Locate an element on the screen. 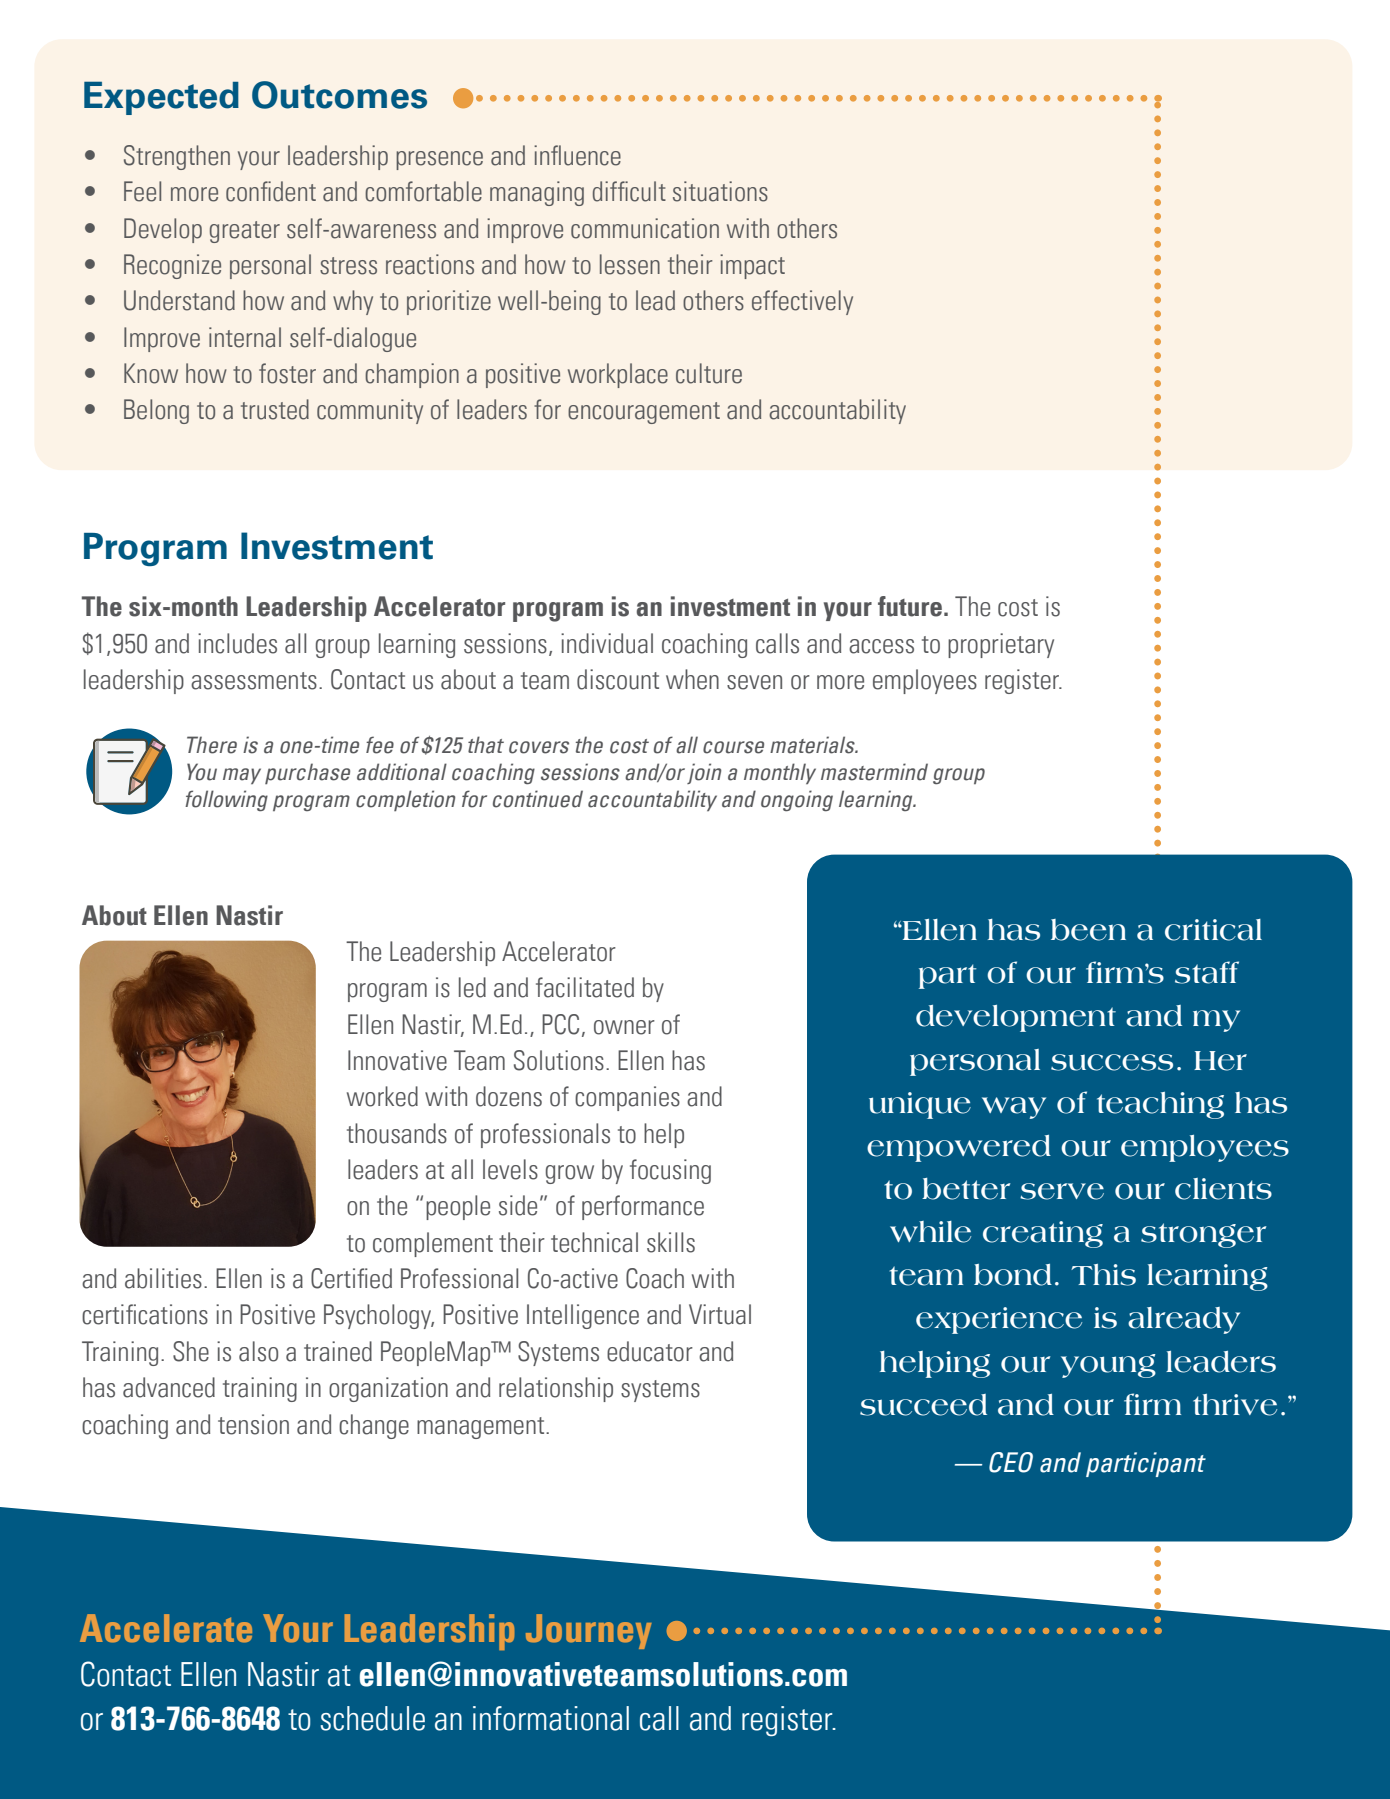  confident is located at coordinates (271, 191).
